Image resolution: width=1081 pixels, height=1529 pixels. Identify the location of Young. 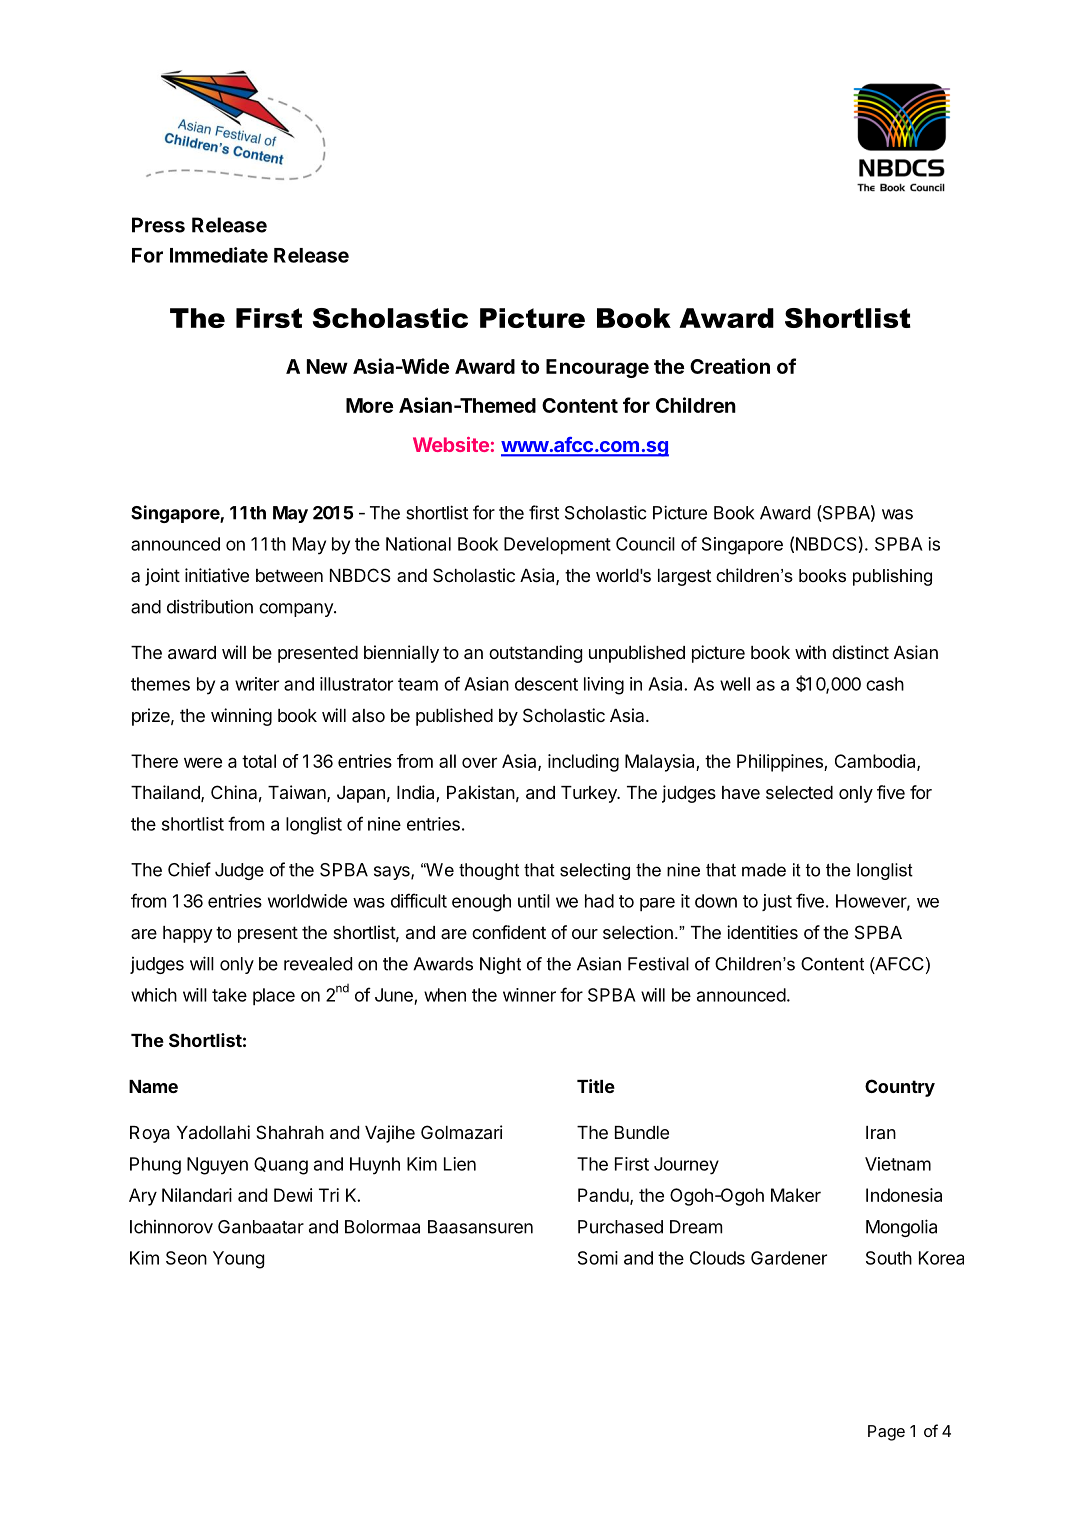
(238, 1260).
